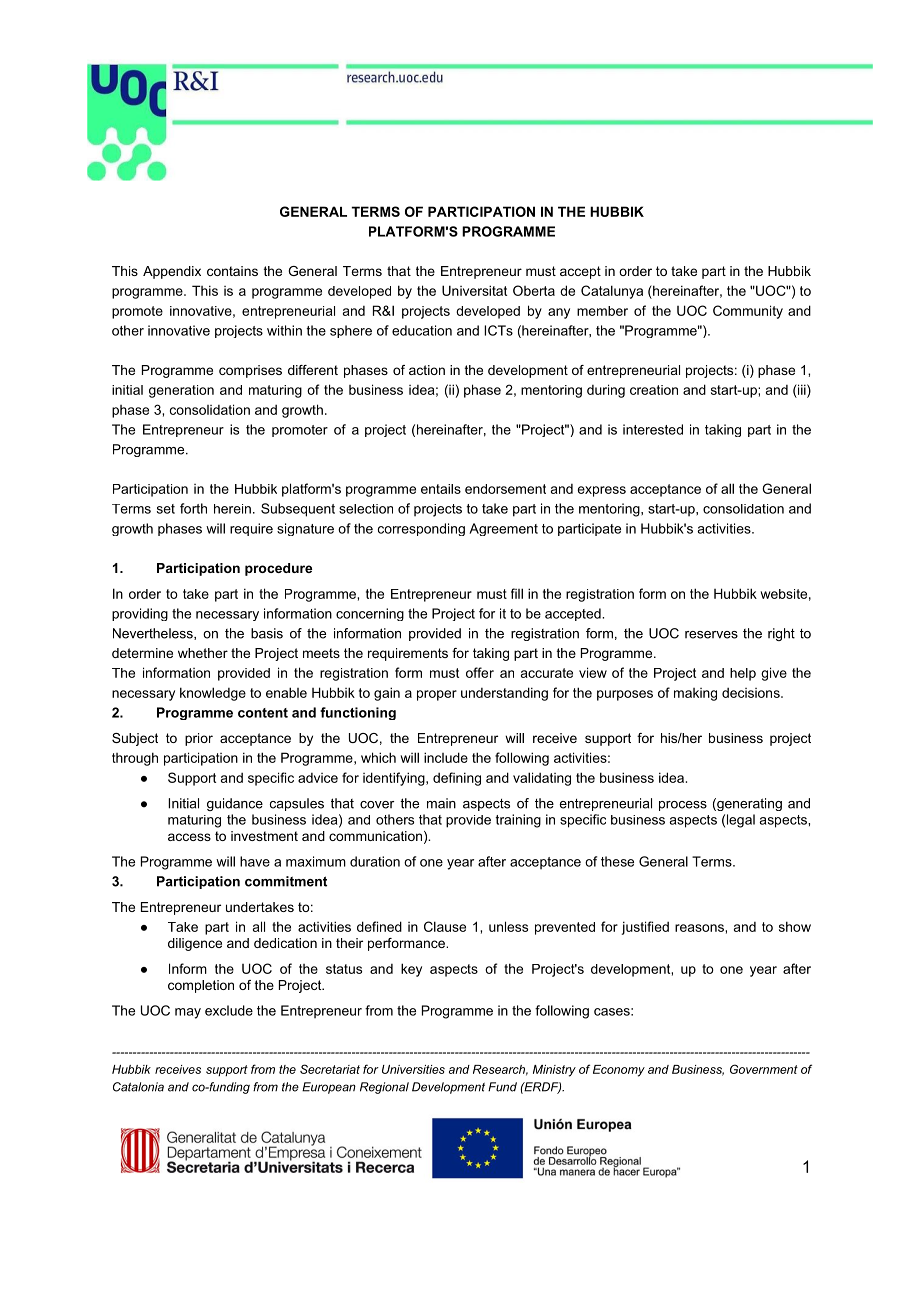 Image resolution: width=924 pixels, height=1308 pixels. What do you see at coordinates (474, 290) in the document?
I see `Universitat` at bounding box center [474, 290].
